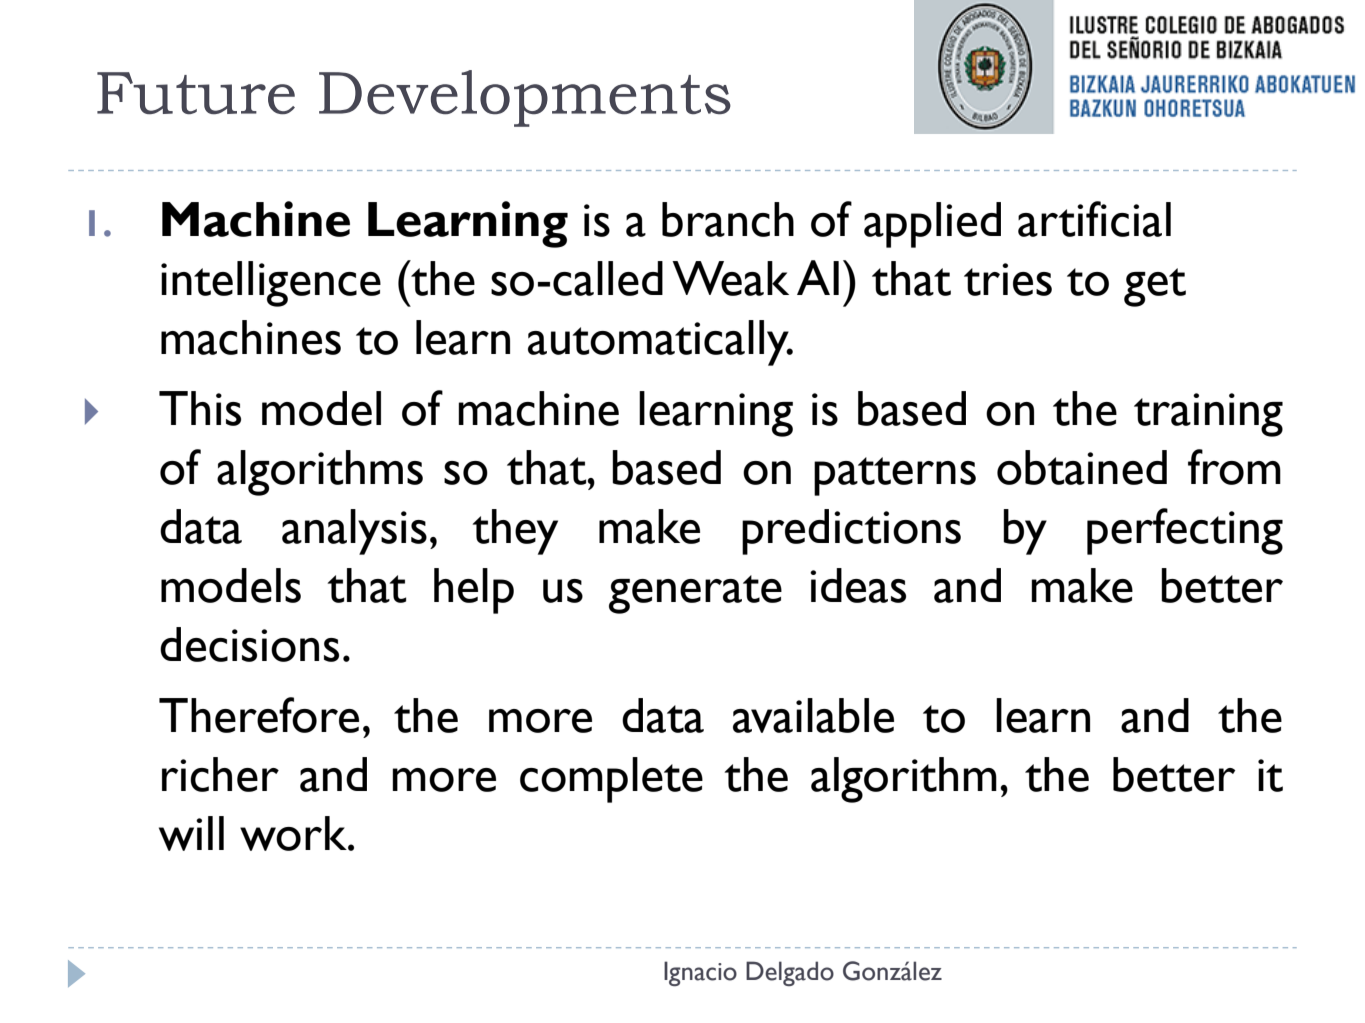  Describe the element at coordinates (1094, 219) in the document. I see `artificial` at that location.
